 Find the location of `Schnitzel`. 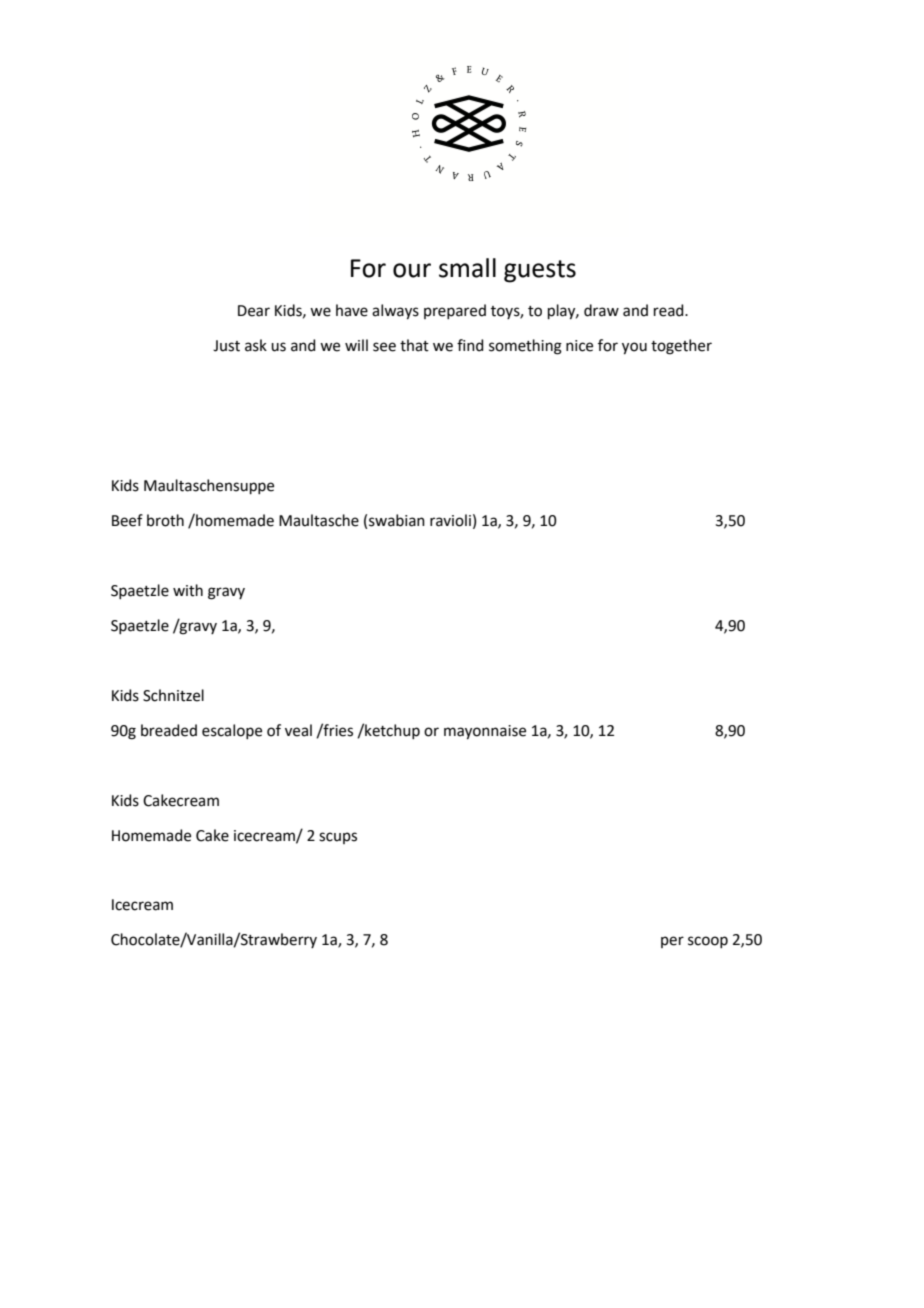

Schnitzel is located at coordinates (173, 695).
